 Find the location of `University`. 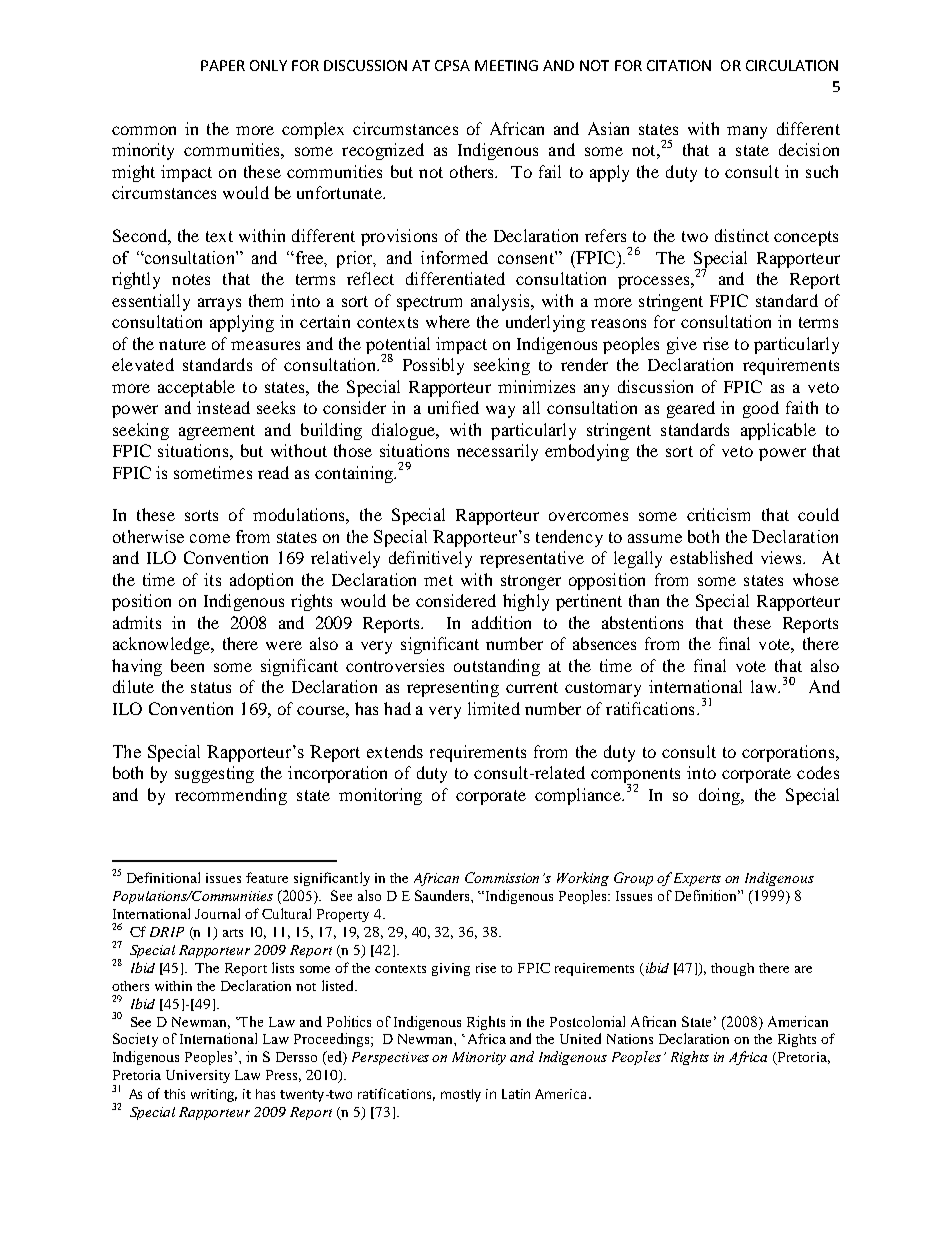

University is located at coordinates (198, 1076).
